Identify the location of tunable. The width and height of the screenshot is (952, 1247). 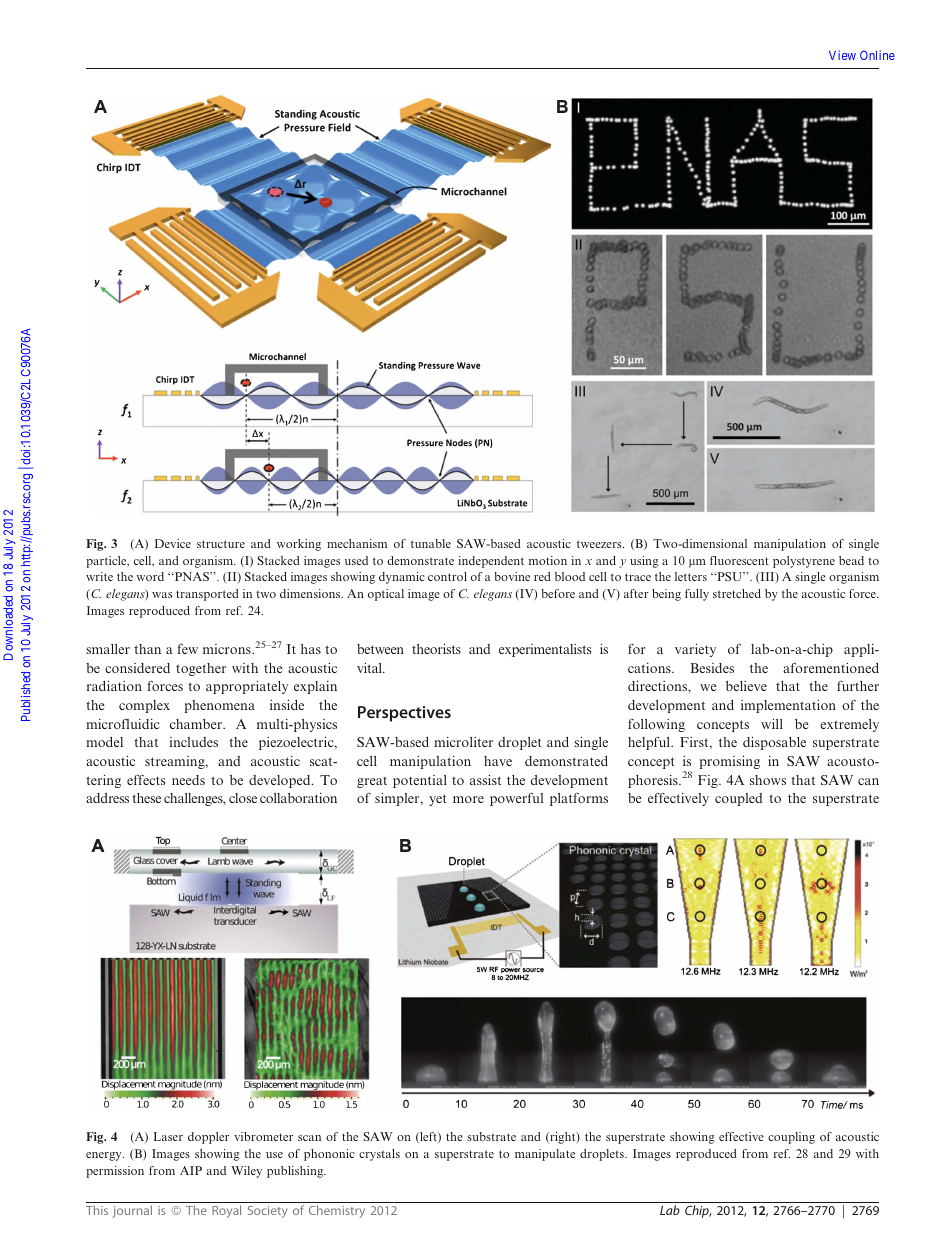
(431, 543).
